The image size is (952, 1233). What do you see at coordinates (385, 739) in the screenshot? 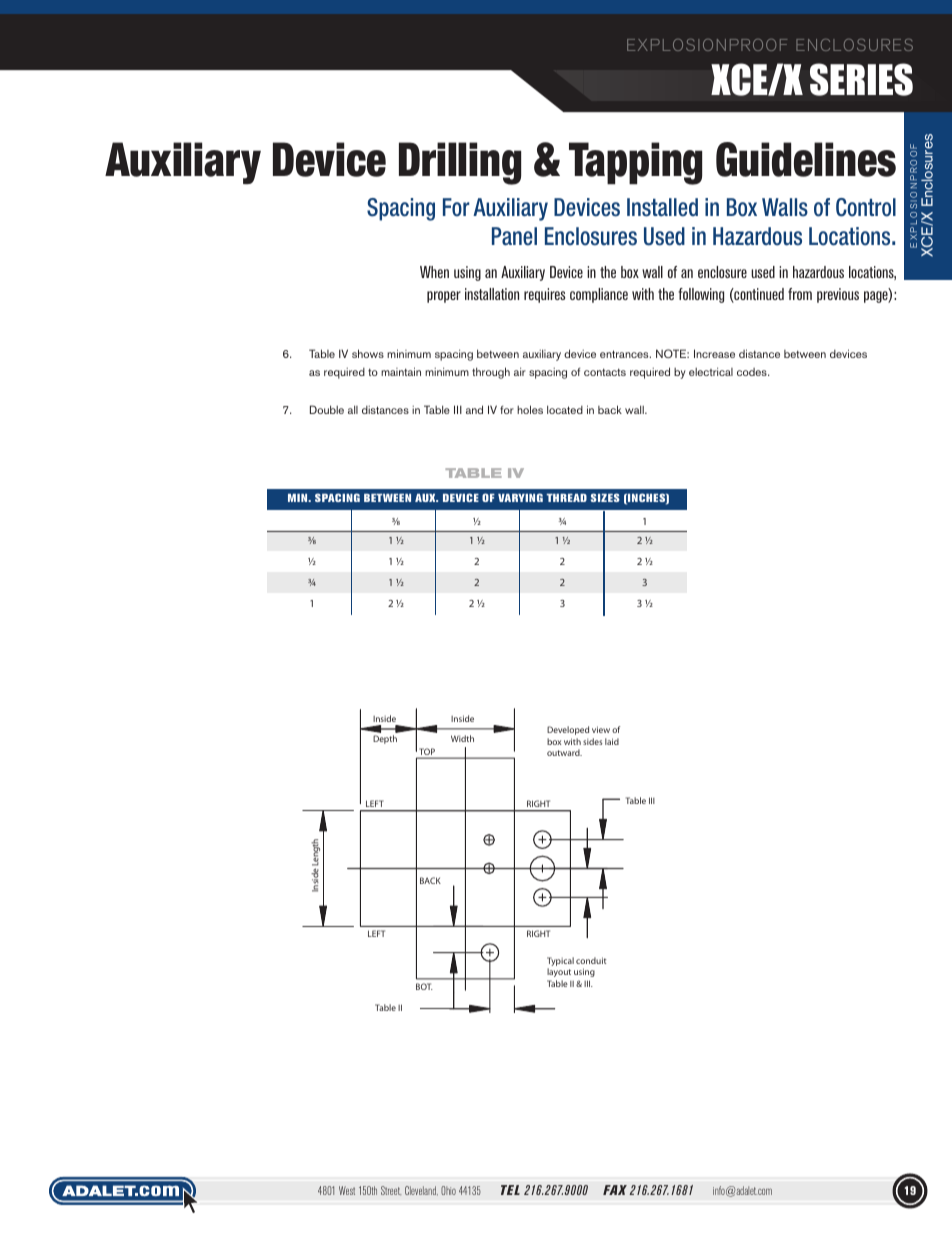
I see `Depth` at bounding box center [385, 739].
